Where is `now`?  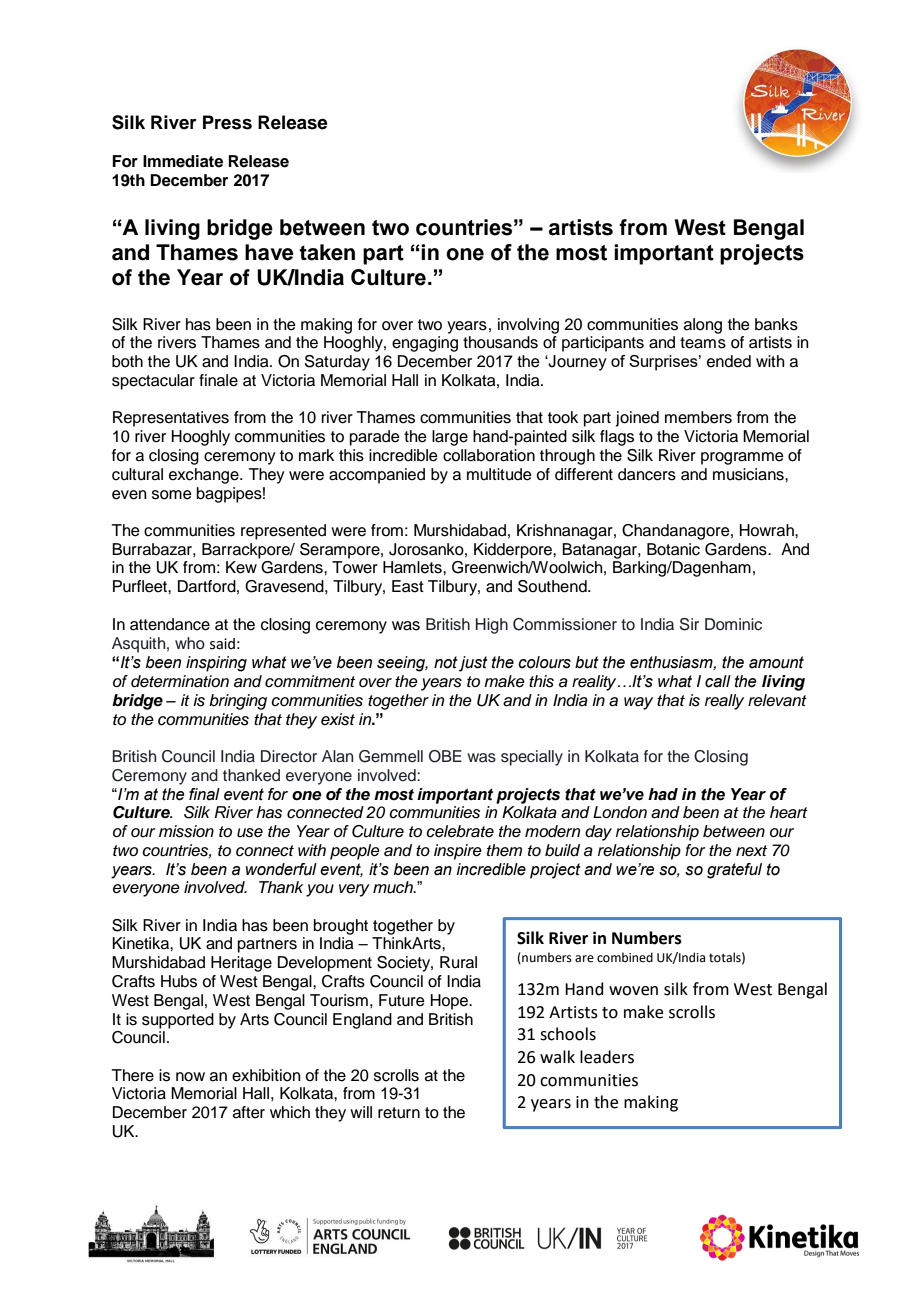
now is located at coordinates (190, 1077).
